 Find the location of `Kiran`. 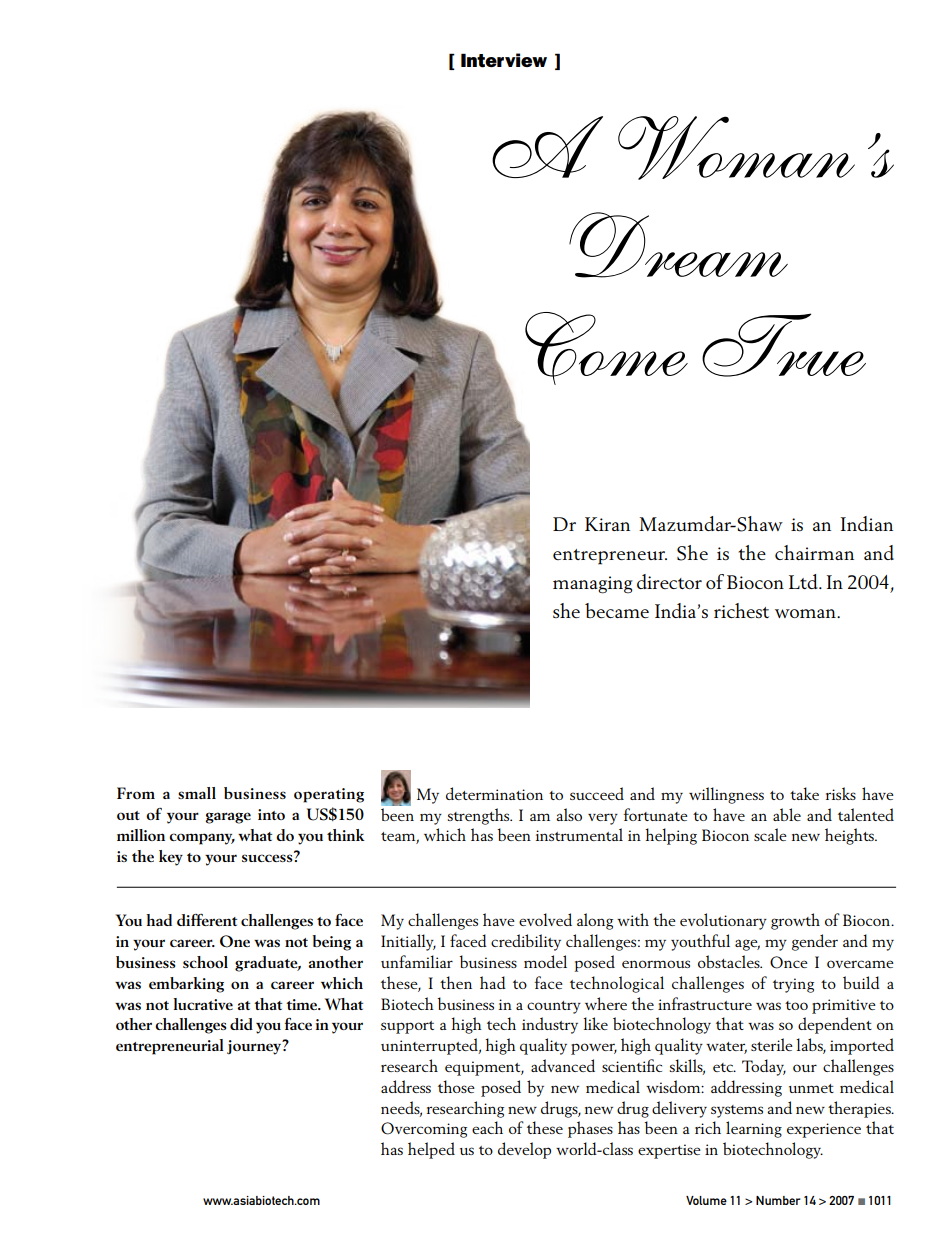

Kiran is located at coordinates (607, 524).
